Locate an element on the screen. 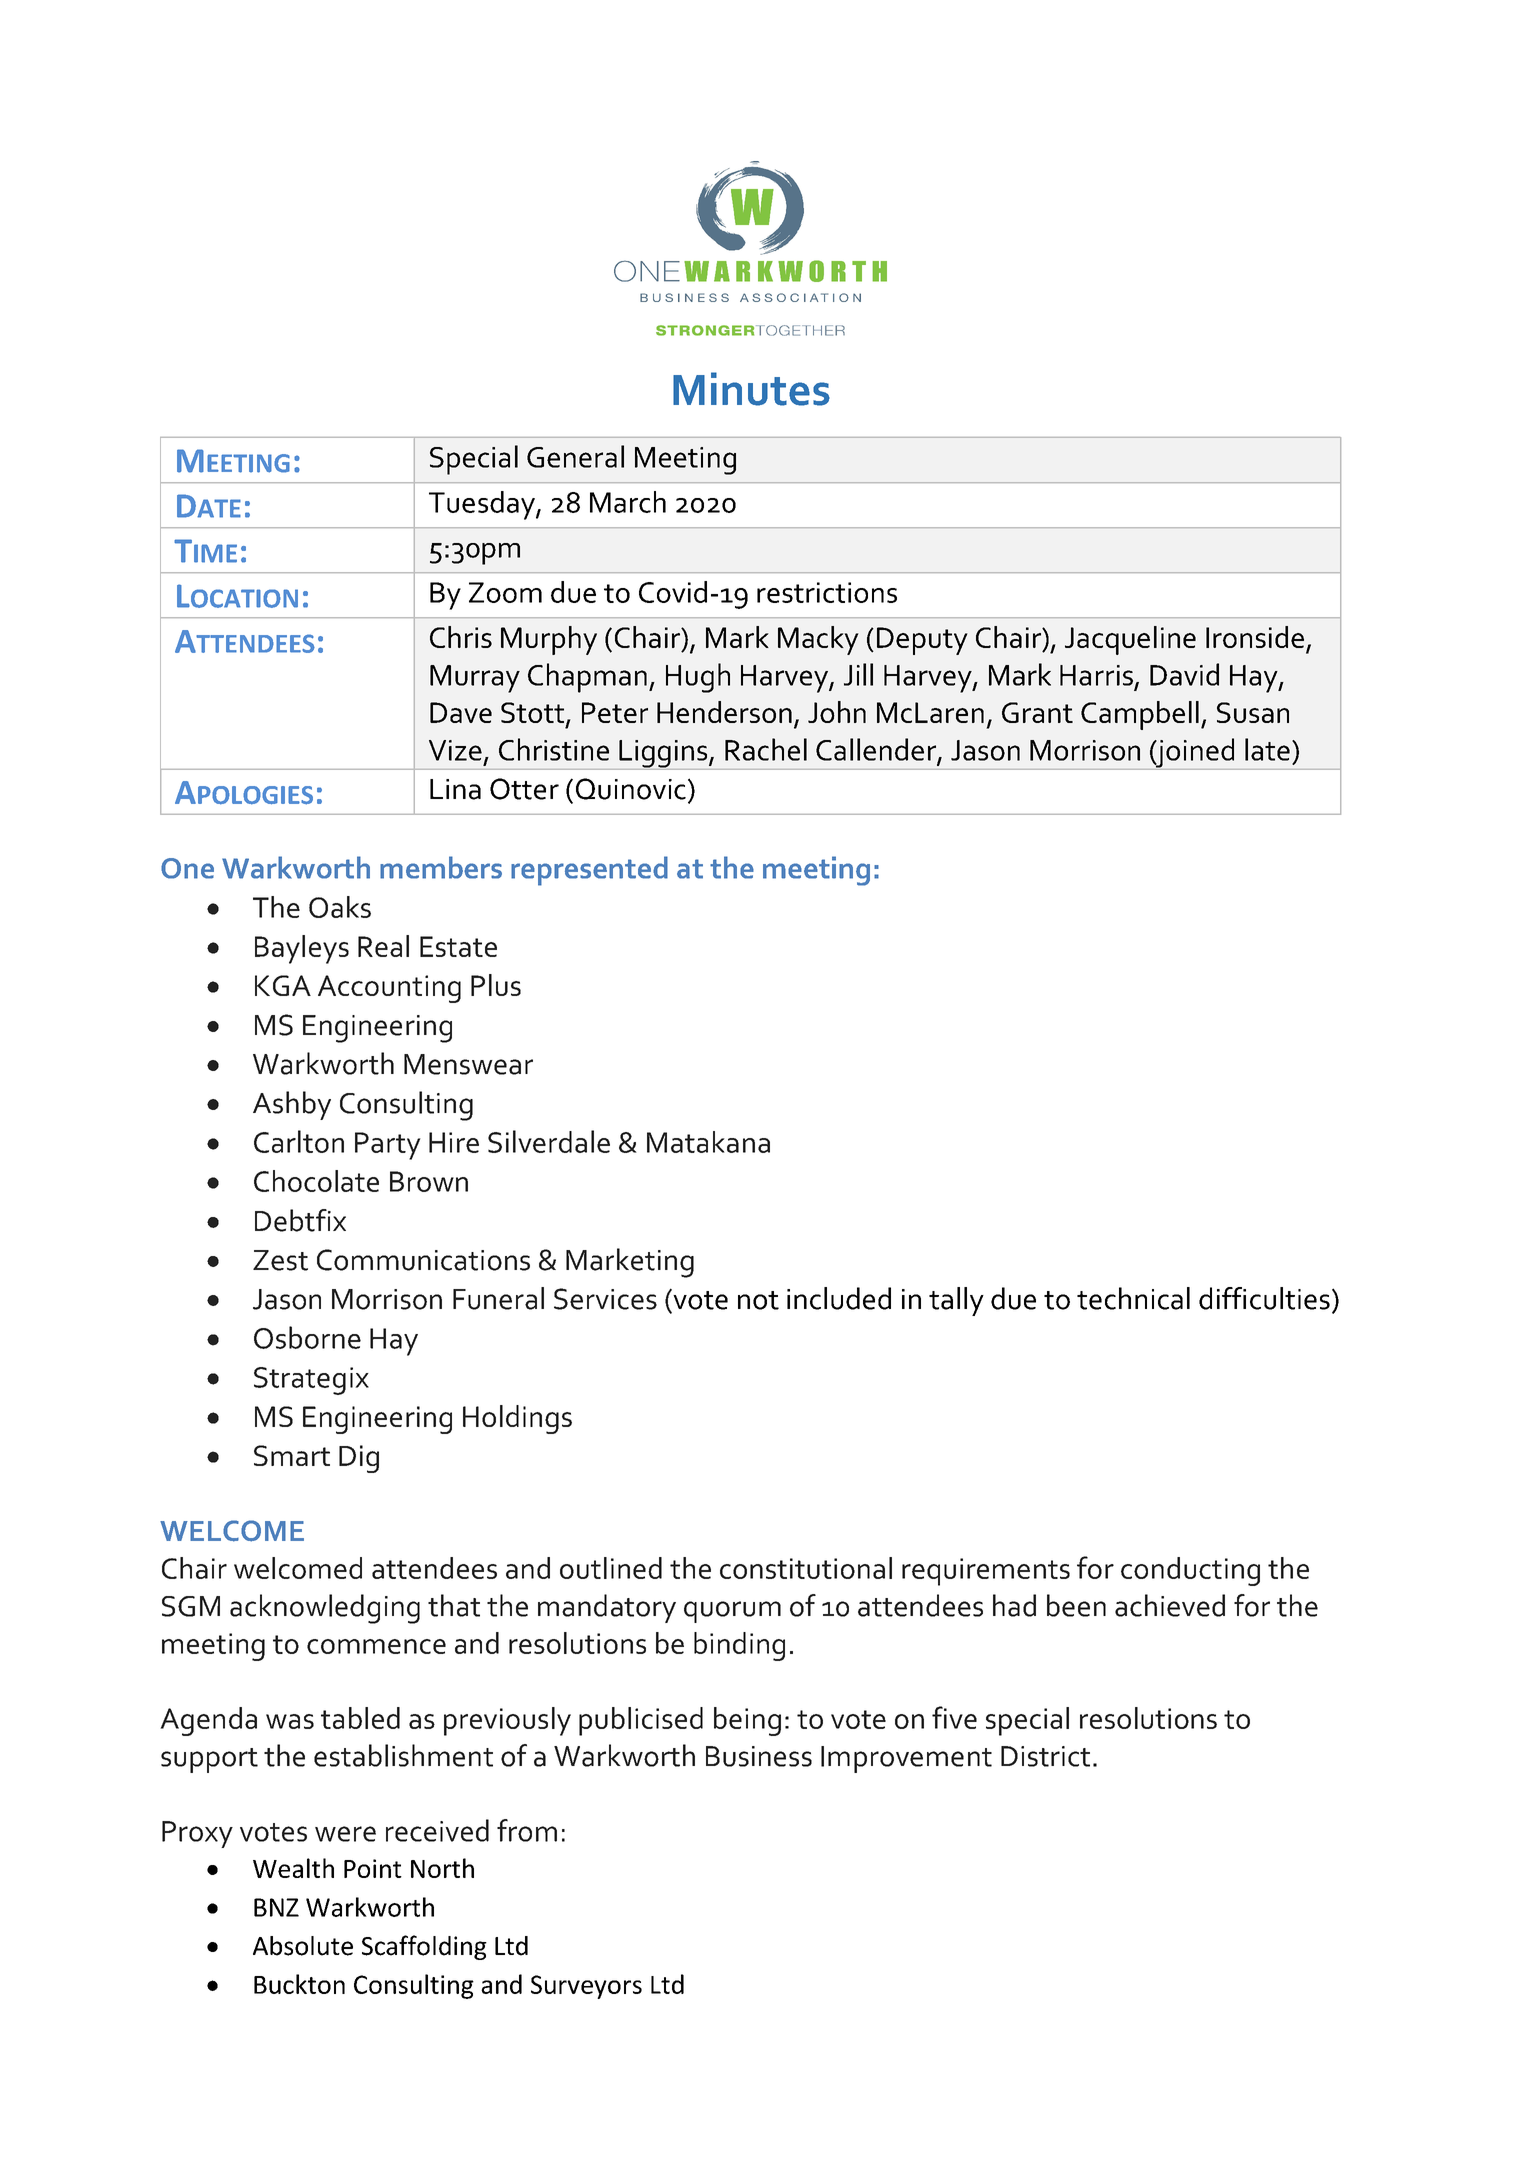 Image resolution: width=1526 pixels, height=2157 pixels. Surveyors is located at coordinates (586, 1987).
